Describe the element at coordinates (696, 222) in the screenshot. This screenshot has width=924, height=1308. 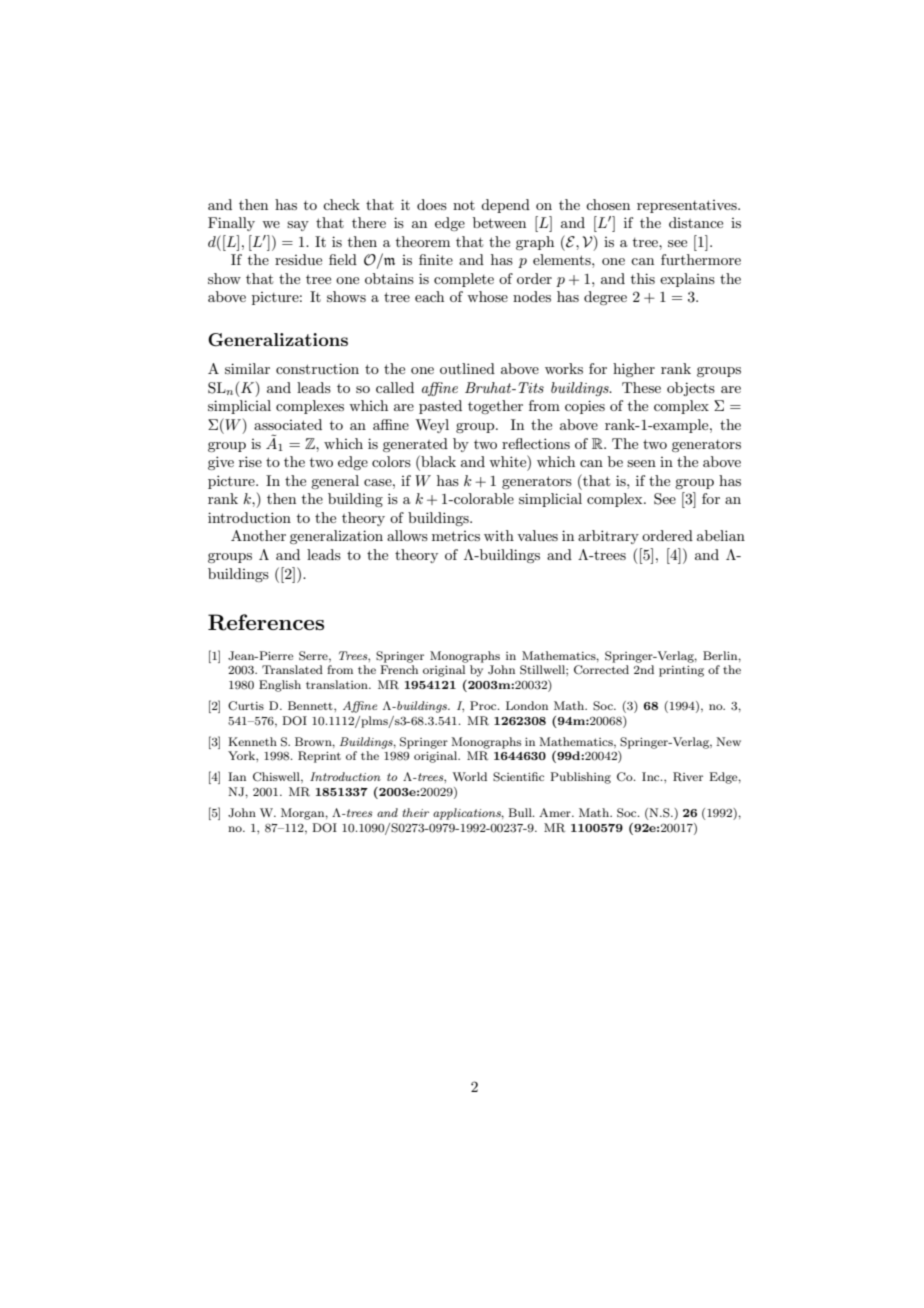
I see `distance` at that location.
